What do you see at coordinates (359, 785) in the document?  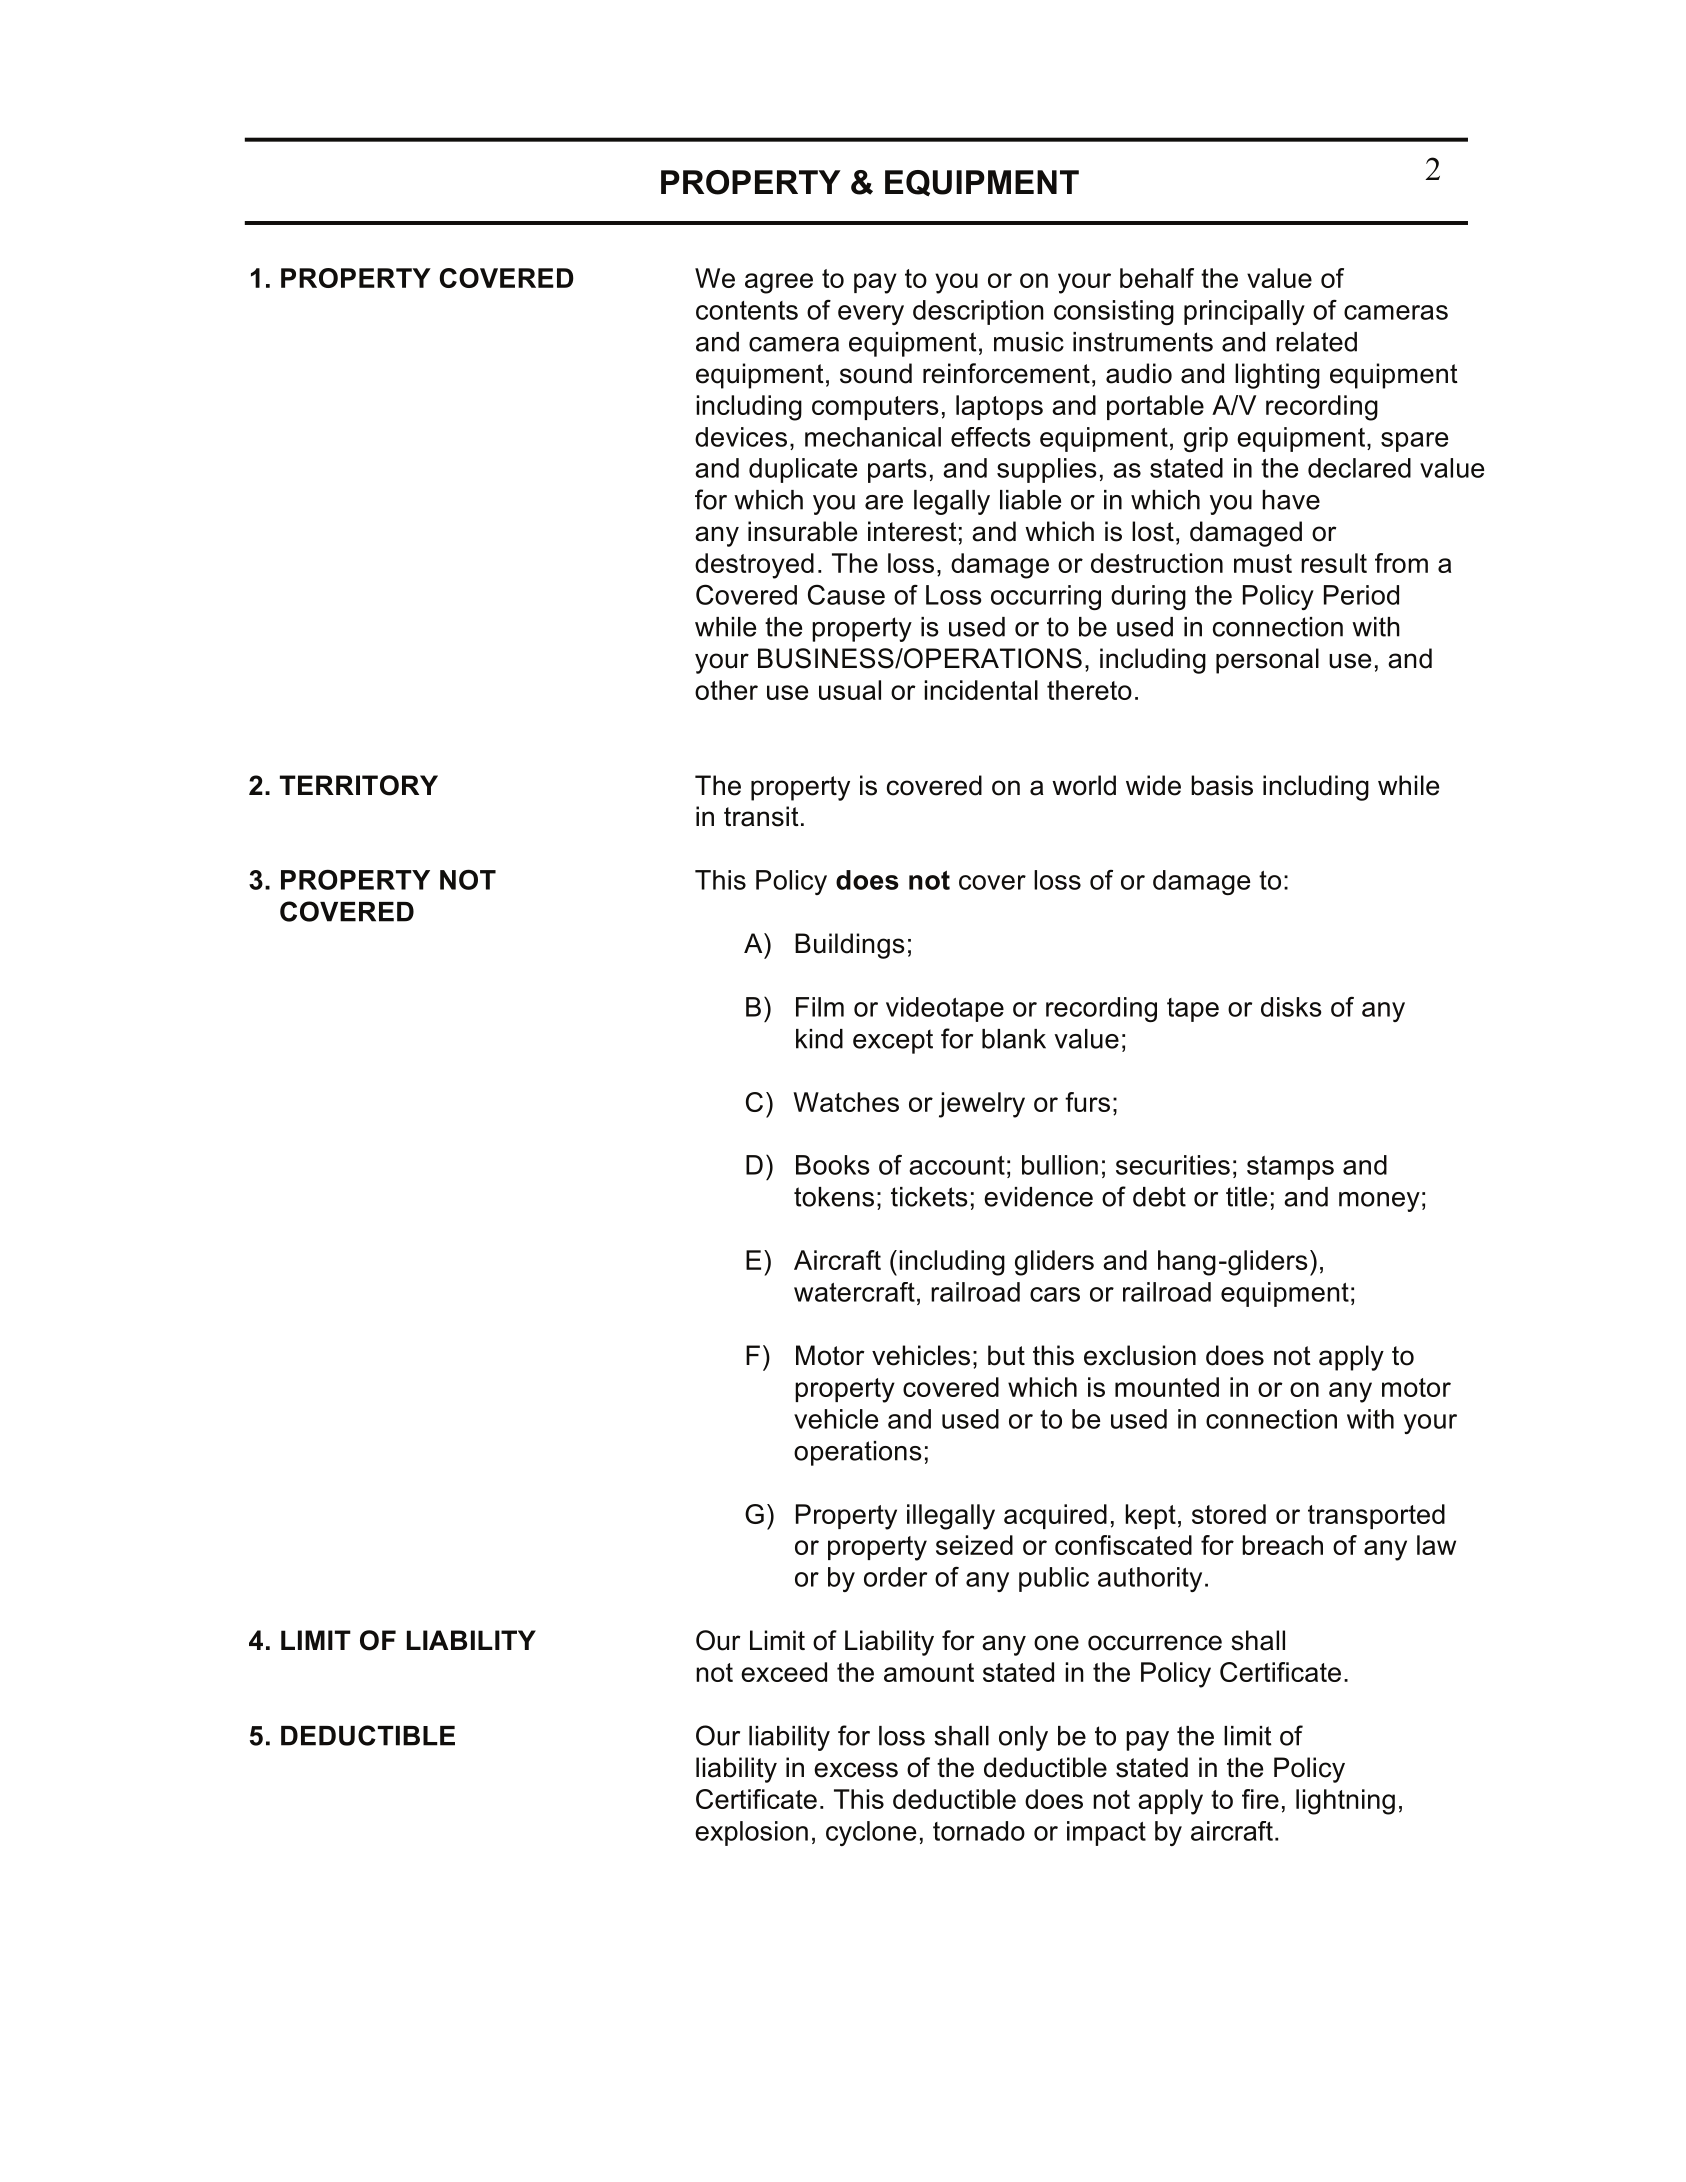 I see `TERRITORY` at bounding box center [359, 785].
